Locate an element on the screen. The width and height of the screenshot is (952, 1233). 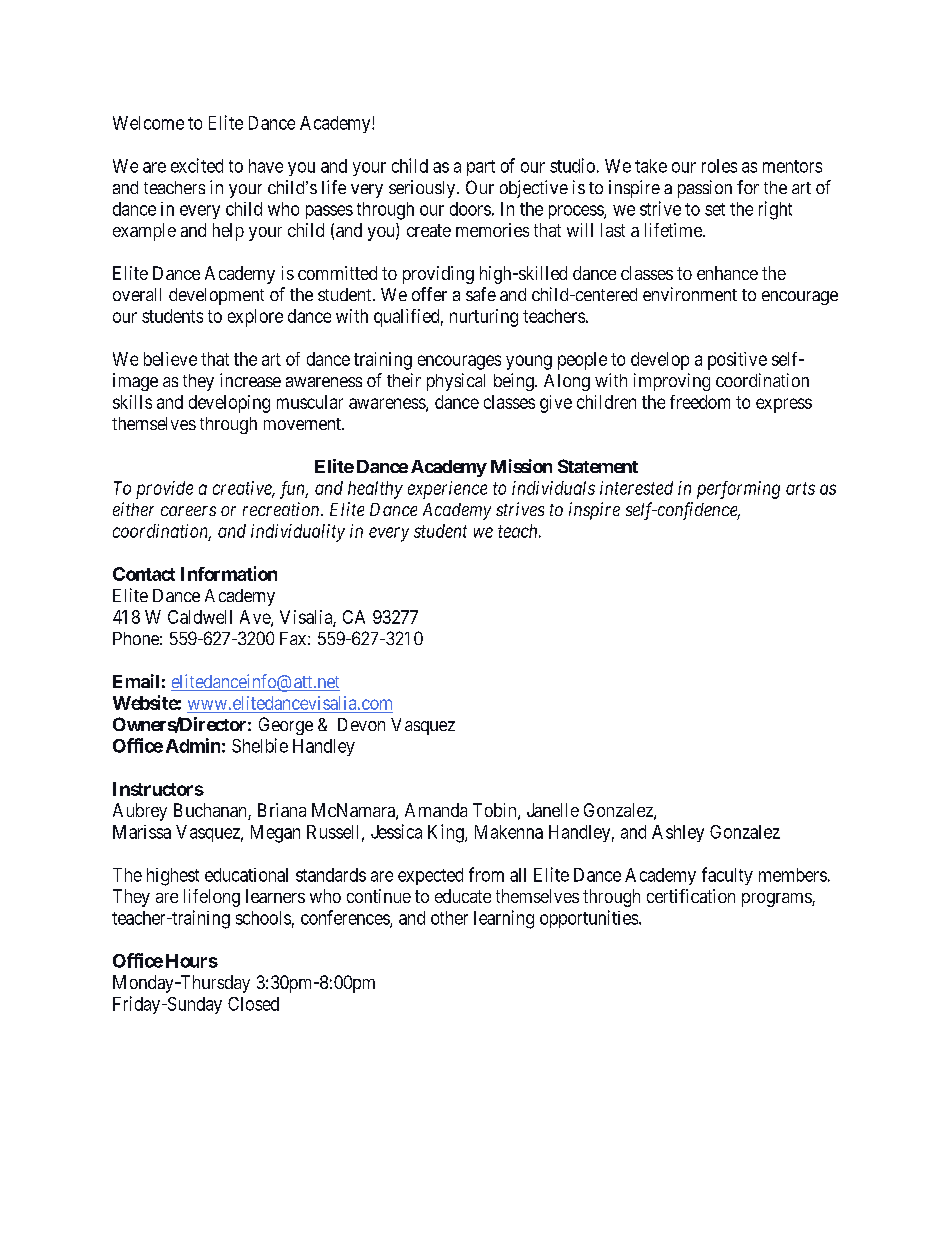
physical is located at coordinates (456, 382).
